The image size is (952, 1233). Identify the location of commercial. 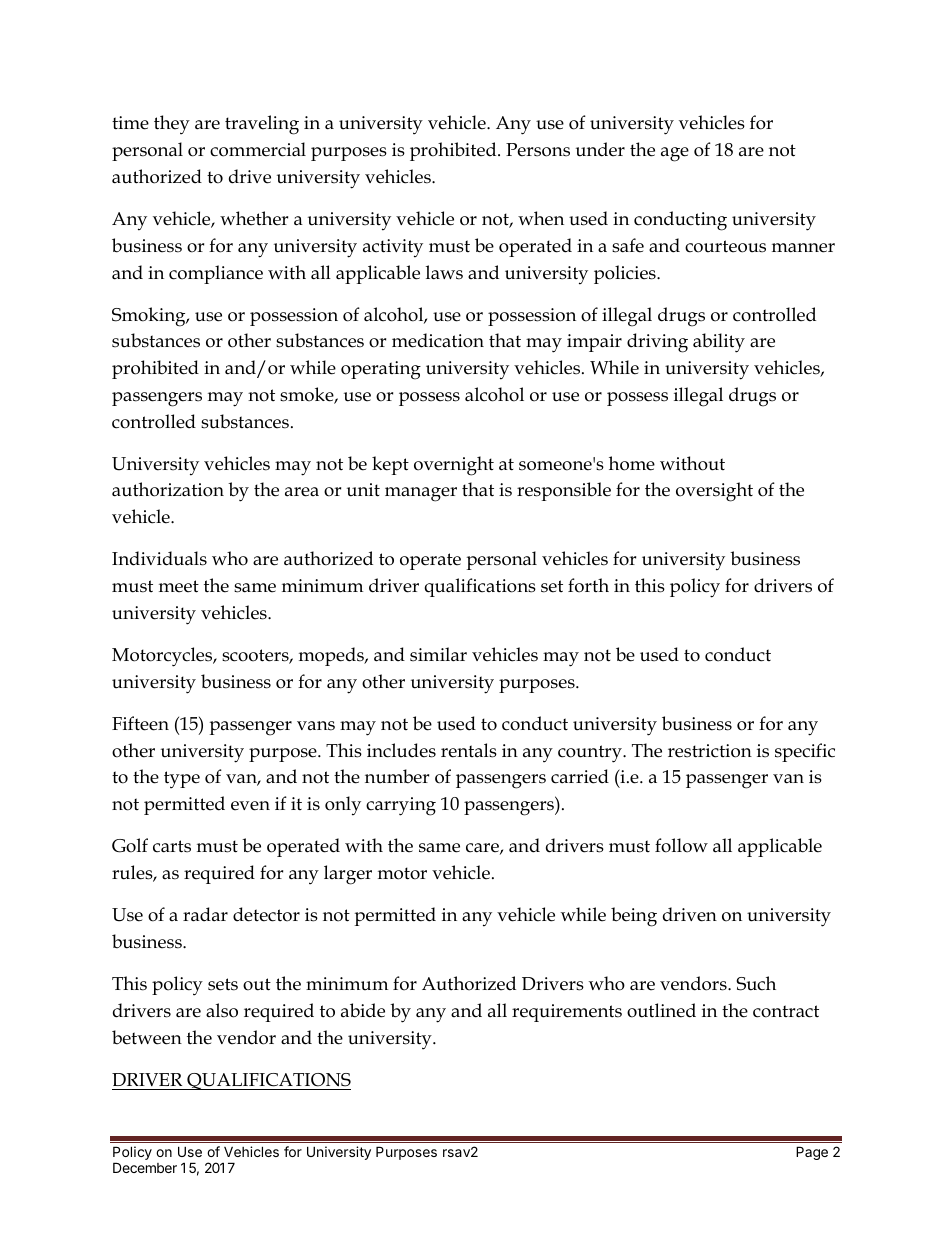
(258, 149).
